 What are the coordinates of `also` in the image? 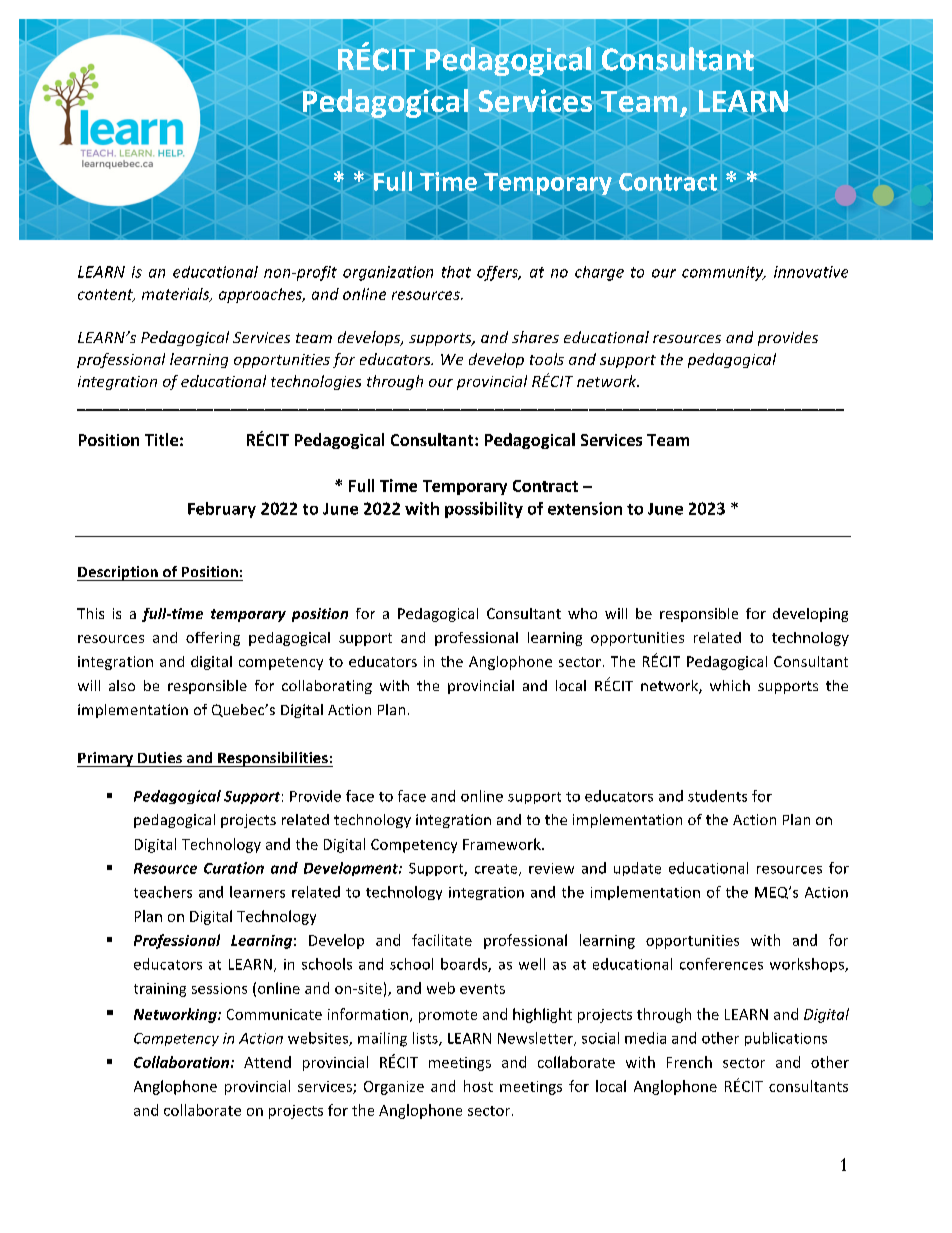 It's located at (122, 685).
